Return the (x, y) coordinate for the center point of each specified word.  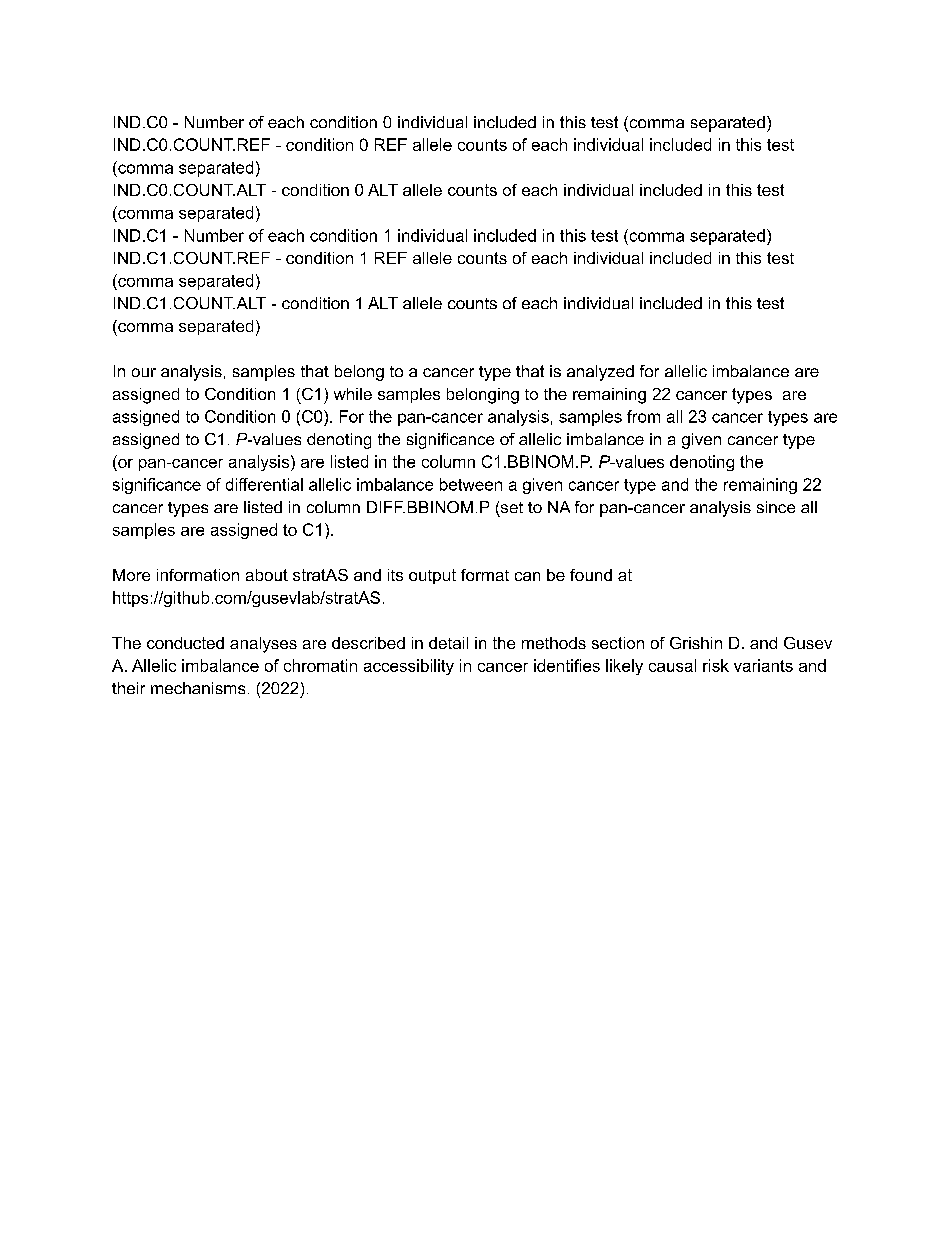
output (432, 576)
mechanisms (198, 688)
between (471, 484)
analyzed (600, 373)
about (267, 575)
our (144, 372)
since (776, 507)
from (643, 416)
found (591, 575)
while (353, 394)
